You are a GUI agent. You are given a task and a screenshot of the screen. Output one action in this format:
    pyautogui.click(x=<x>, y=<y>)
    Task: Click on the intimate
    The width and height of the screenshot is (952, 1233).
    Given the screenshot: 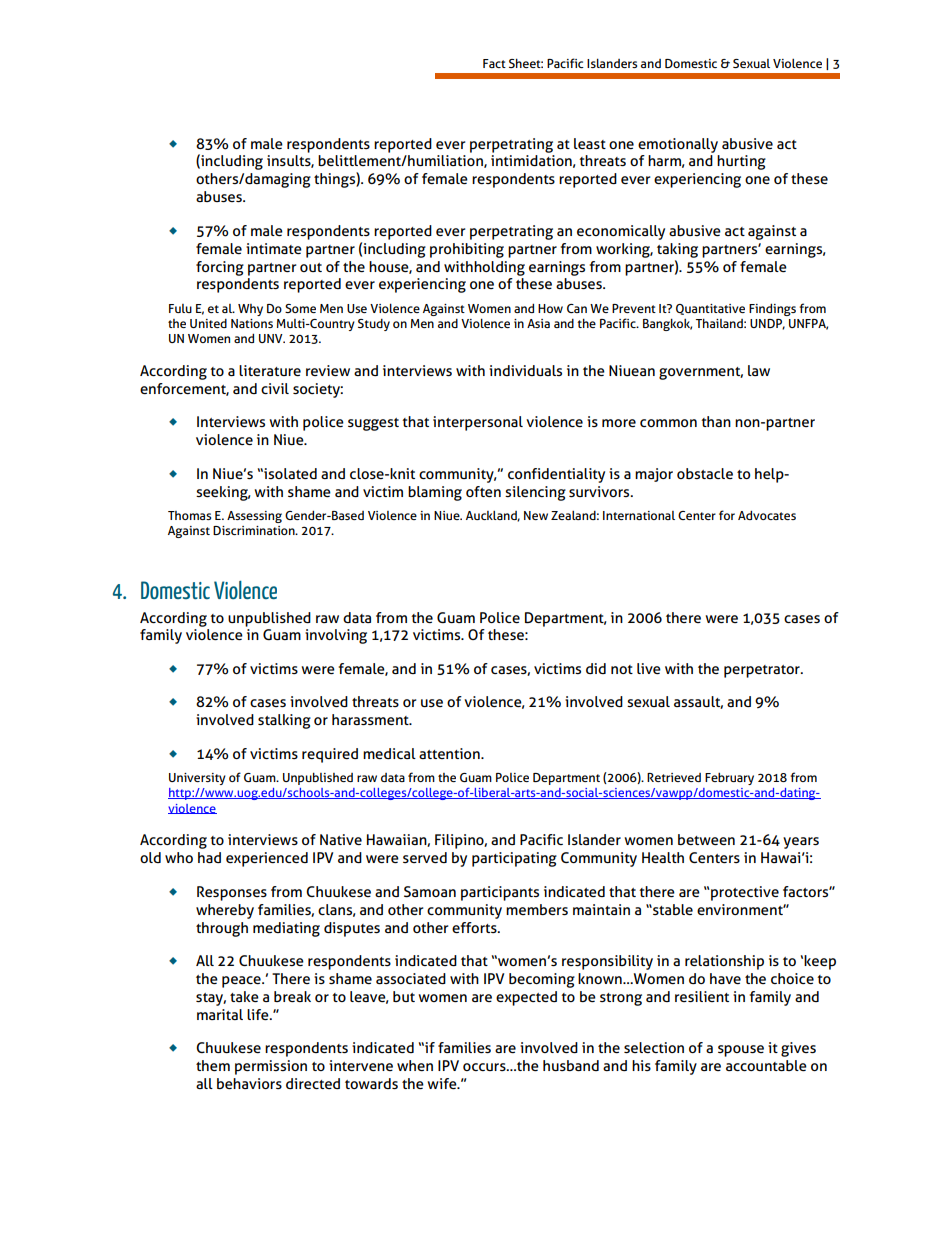 What is the action you would take?
    pyautogui.click(x=274, y=248)
